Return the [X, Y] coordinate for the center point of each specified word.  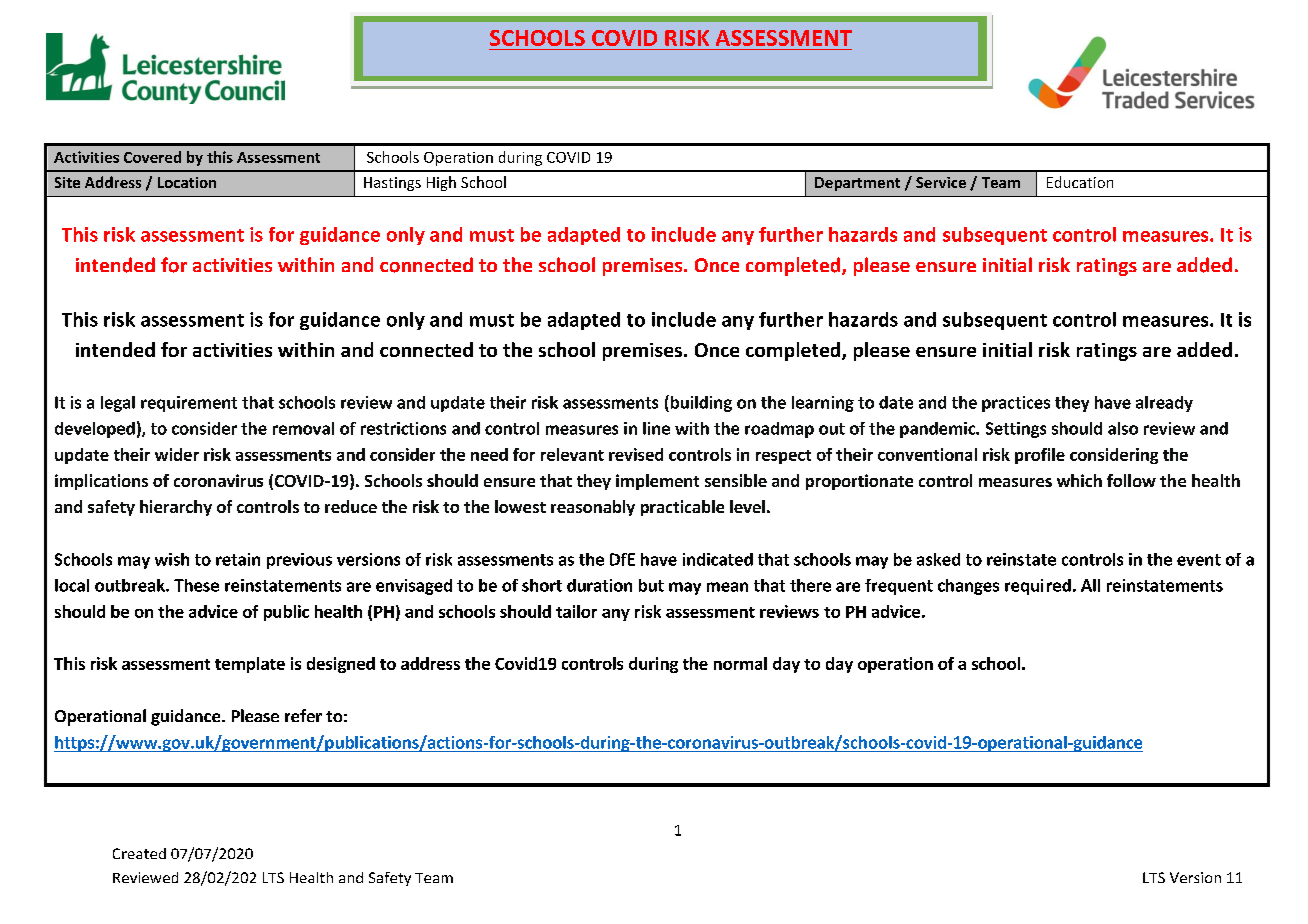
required [1038, 587]
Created [139, 853]
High [441, 183]
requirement [189, 404]
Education [1080, 182]
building [700, 403]
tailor [576, 611]
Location [187, 182]
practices [1016, 404]
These [196, 585]
